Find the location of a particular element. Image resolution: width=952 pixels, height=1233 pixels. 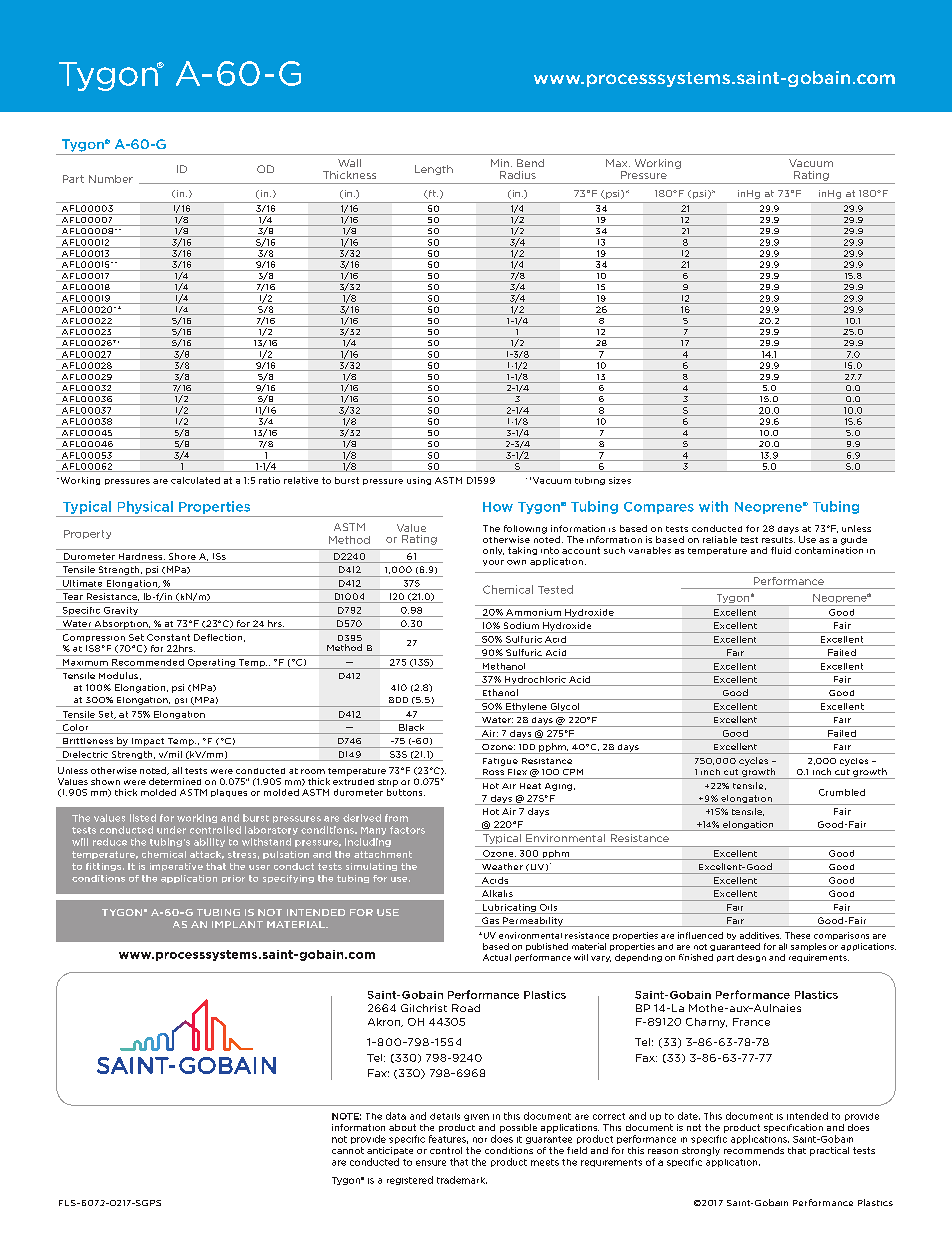

Length is located at coordinates (434, 170).
